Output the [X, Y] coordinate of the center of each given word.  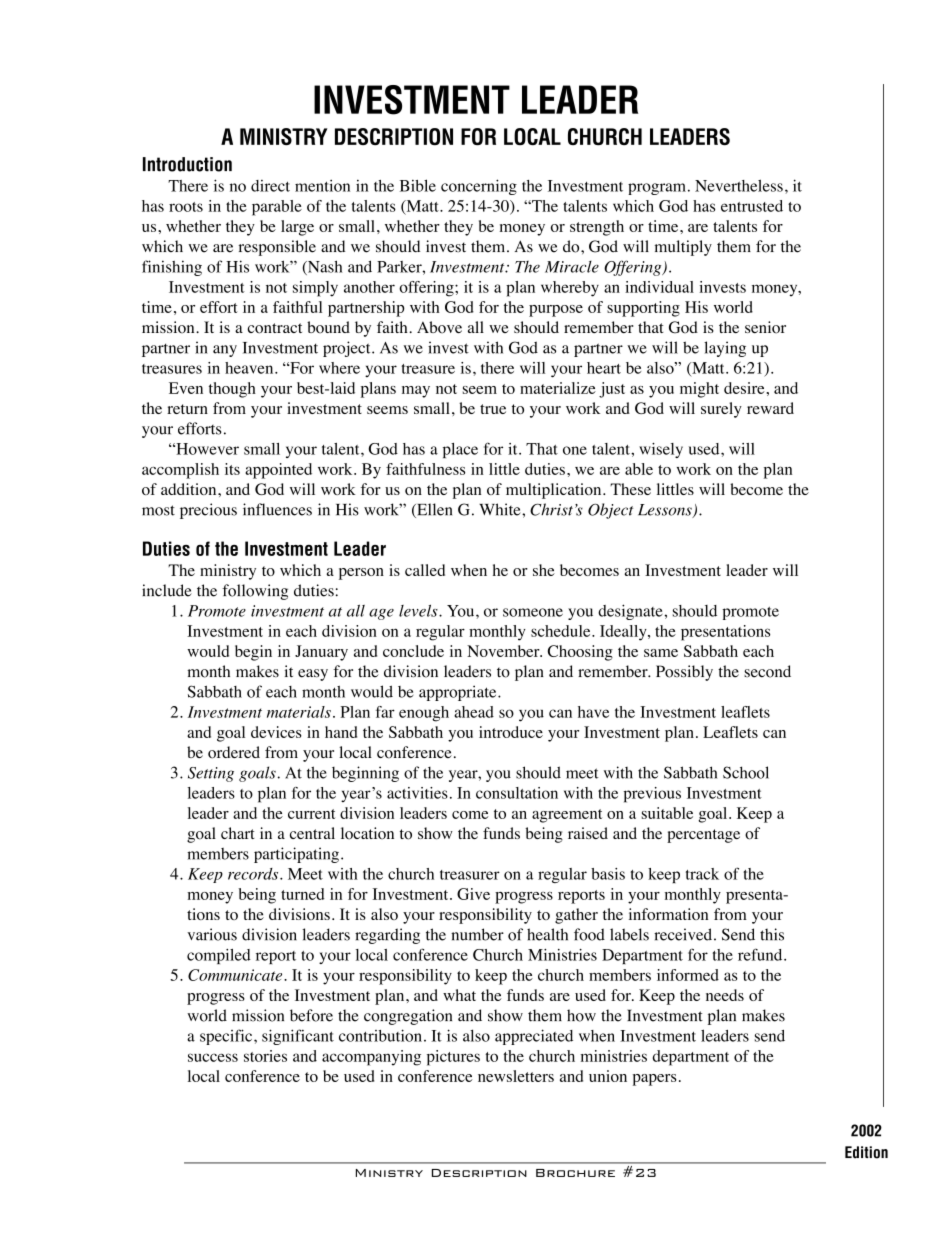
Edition [866, 1152]
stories [265, 1056]
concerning [479, 187]
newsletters [516, 1076]
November [504, 651]
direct [270, 186]
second [767, 671]
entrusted [752, 206]
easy [313, 675]
